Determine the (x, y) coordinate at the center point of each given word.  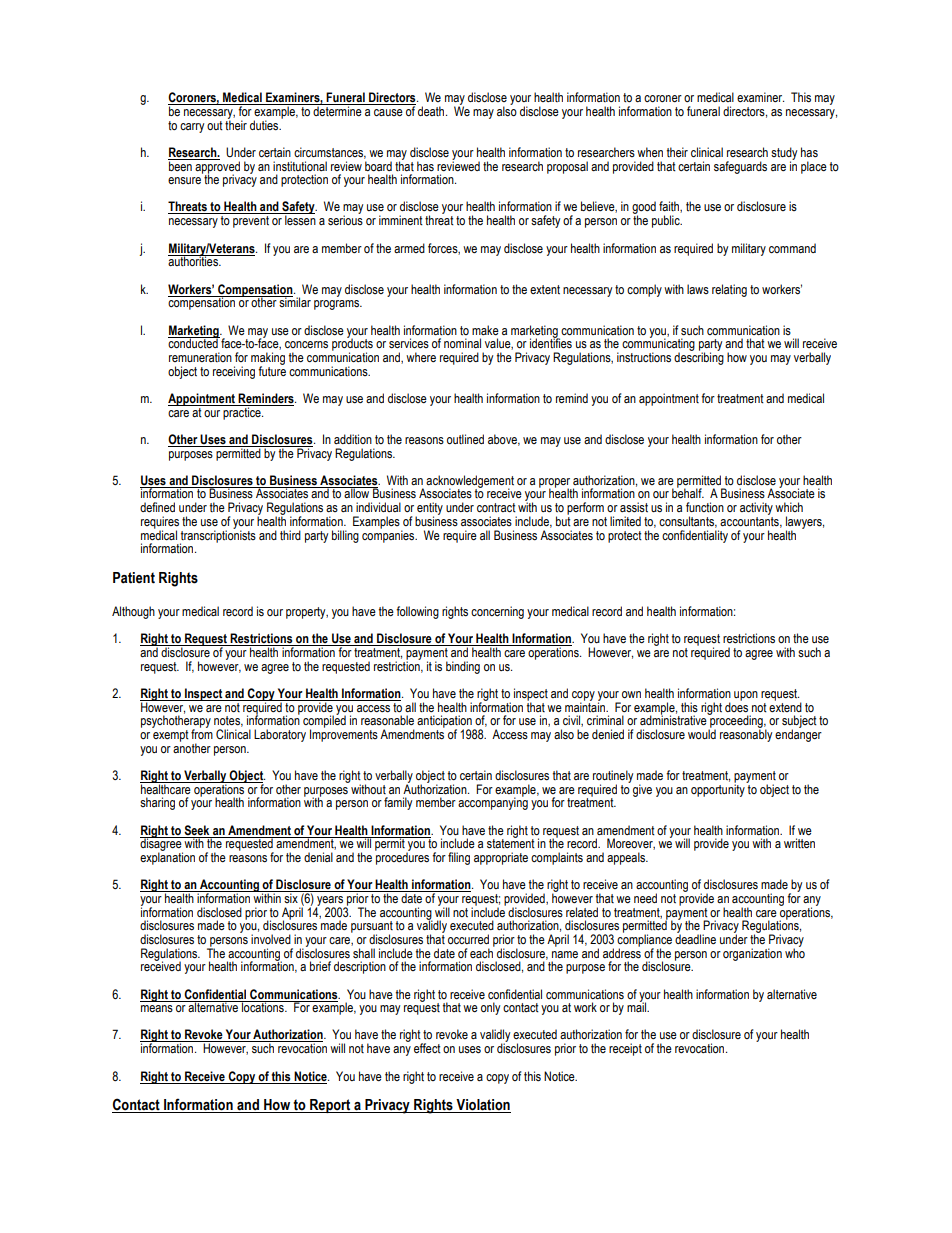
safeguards (740, 167)
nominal (462, 343)
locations (263, 1007)
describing (699, 357)
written (799, 843)
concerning (497, 612)
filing (459, 858)
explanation (167, 857)
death (432, 111)
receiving (234, 372)
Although (133, 612)
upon (746, 696)
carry (192, 128)
